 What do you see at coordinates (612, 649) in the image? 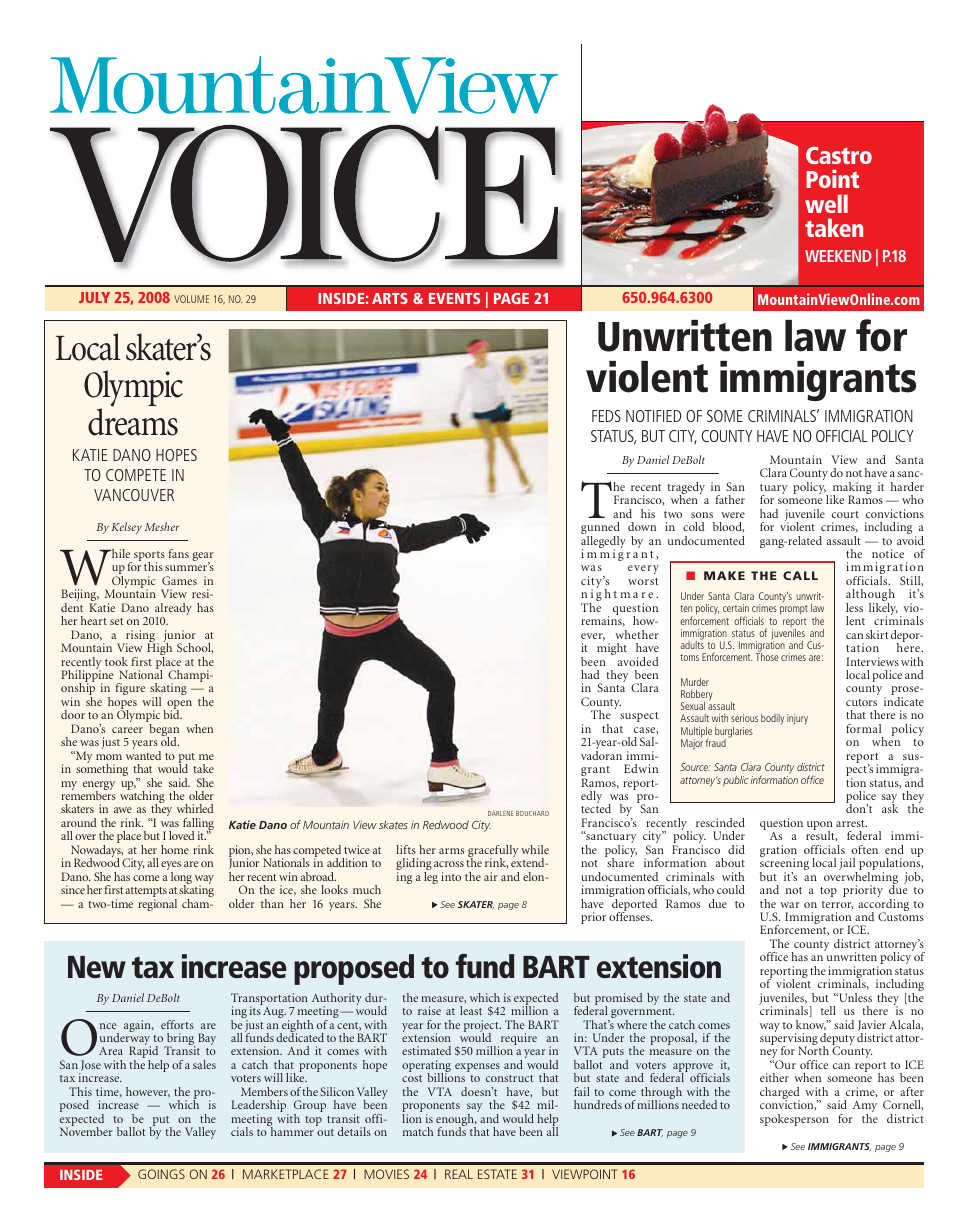
I see `might` at bounding box center [612, 649].
